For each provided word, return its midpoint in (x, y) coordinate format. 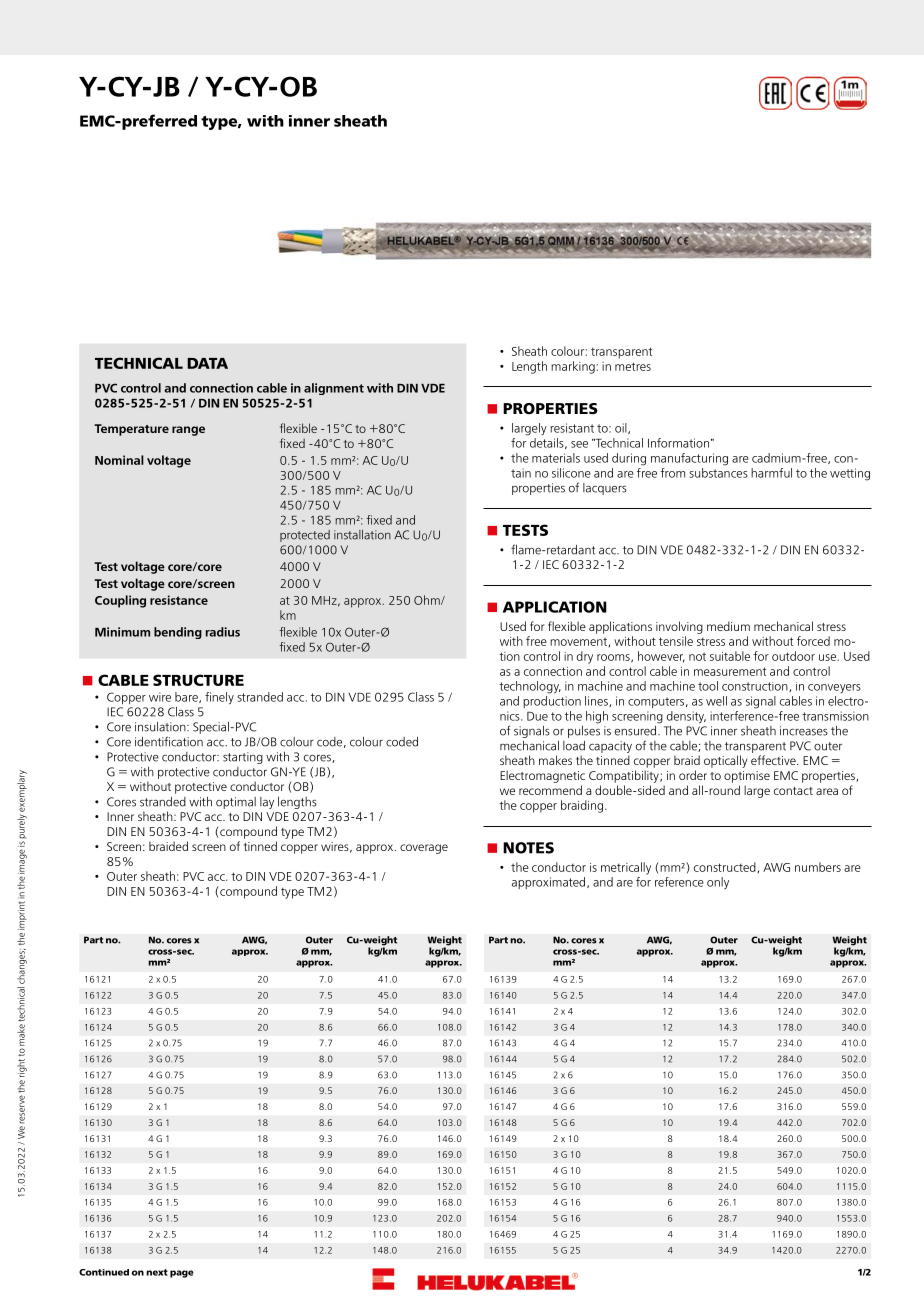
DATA (207, 363)
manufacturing (689, 459)
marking (574, 367)
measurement (730, 671)
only (718, 883)
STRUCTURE (198, 680)
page (182, 1274)
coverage (424, 849)
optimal (236, 803)
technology (530, 687)
